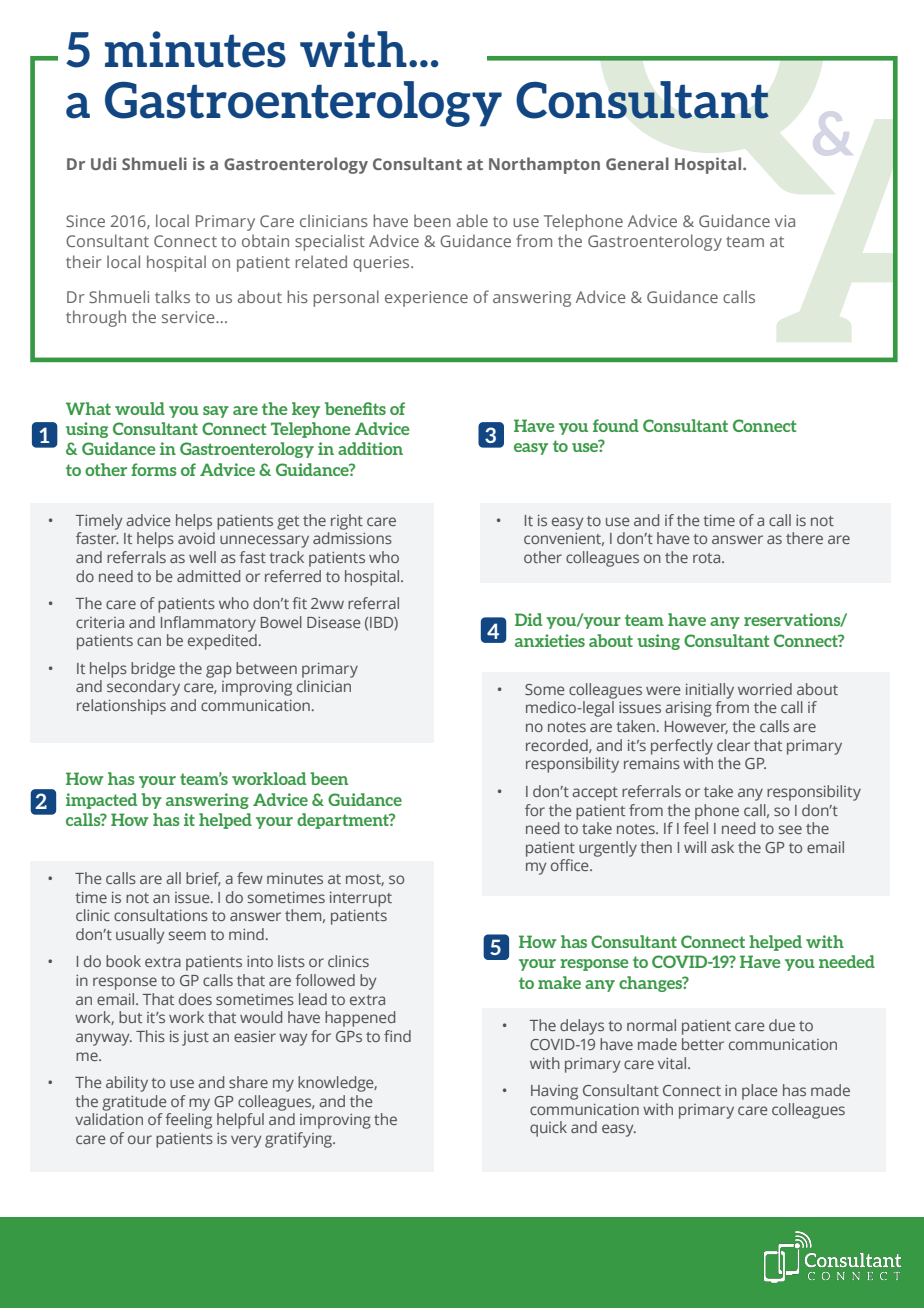 The width and height of the screenshot is (924, 1308). What do you see at coordinates (85, 221) in the screenshot?
I see `Since` at bounding box center [85, 221].
